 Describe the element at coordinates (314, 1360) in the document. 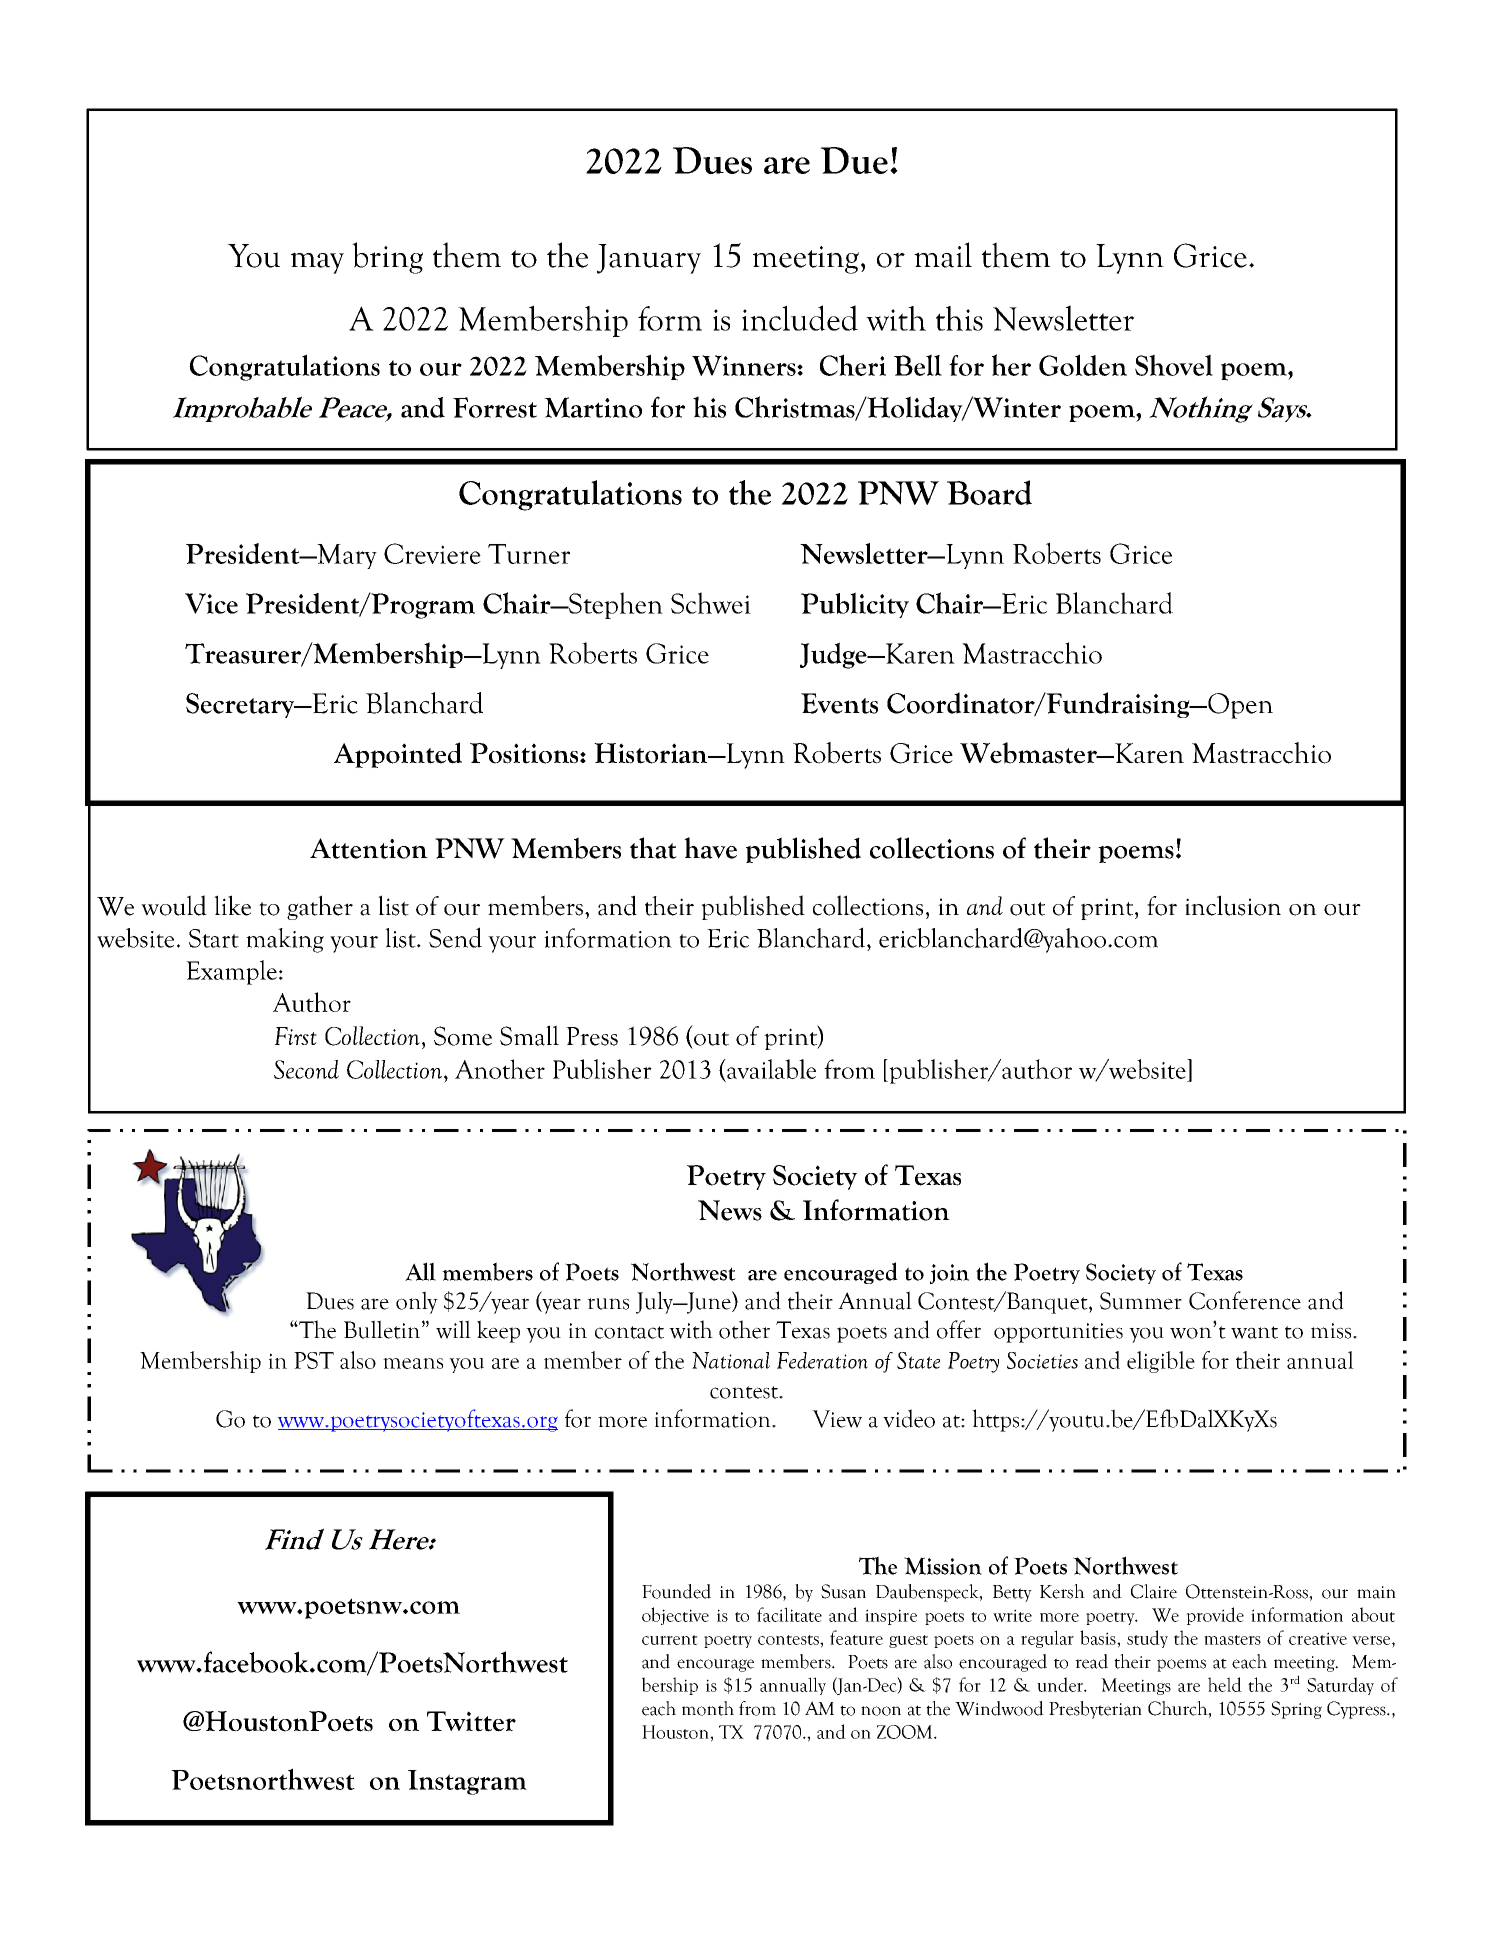

I see `PST` at that location.
